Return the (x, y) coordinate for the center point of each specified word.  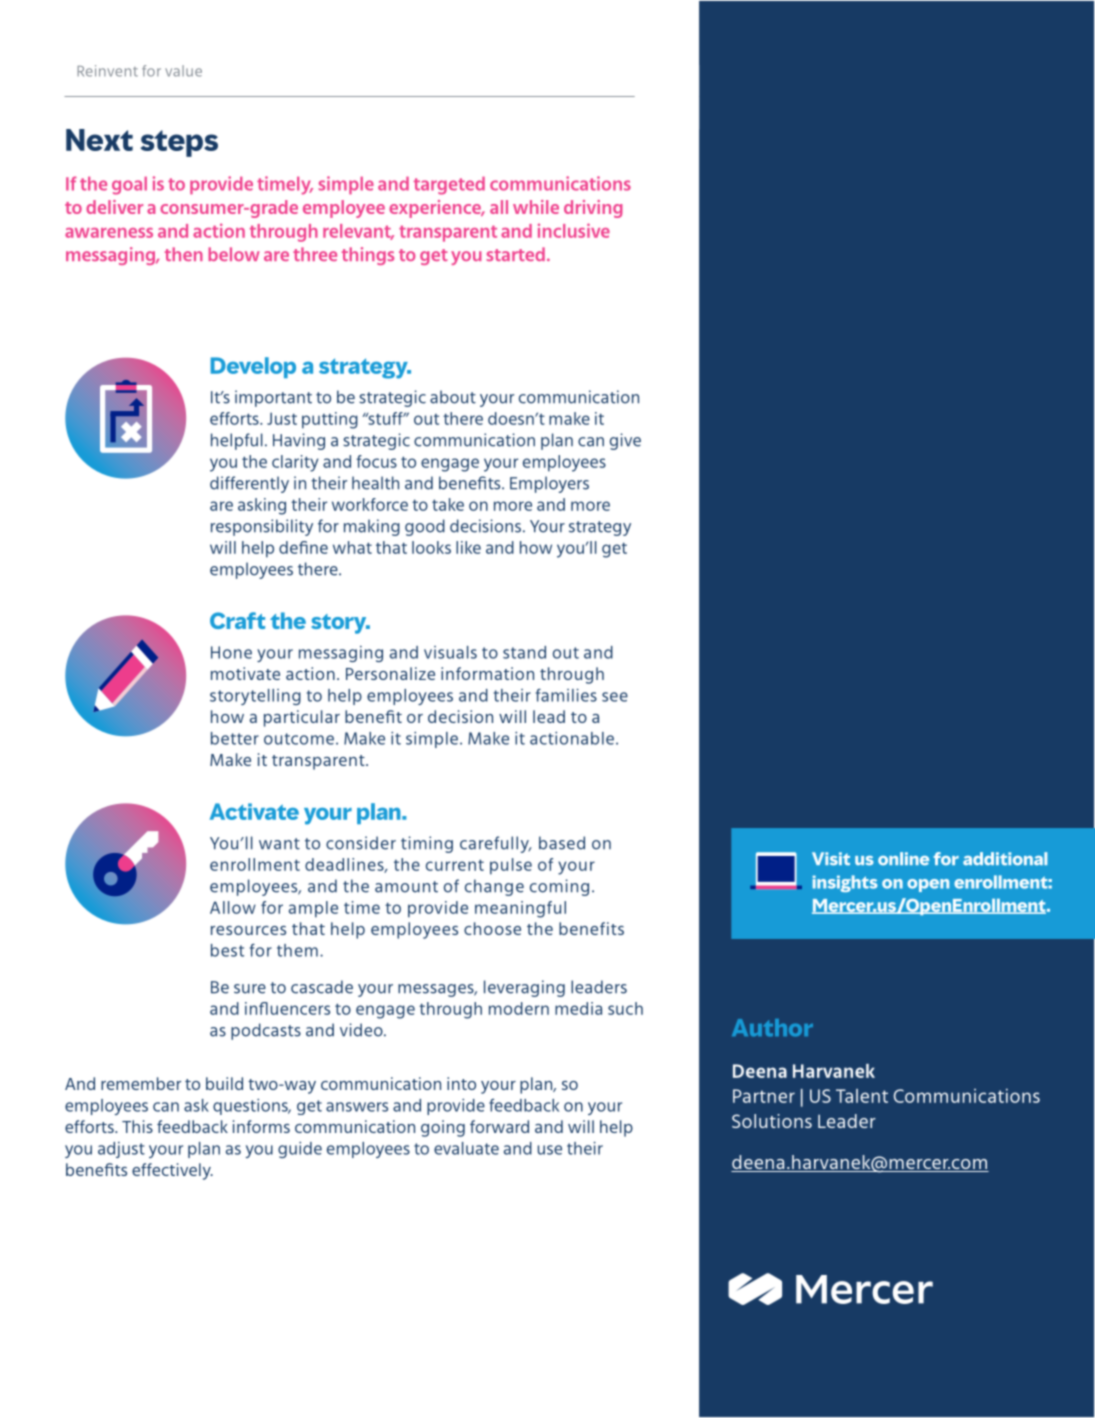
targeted (449, 186)
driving (593, 209)
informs (261, 1126)
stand (524, 652)
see (615, 697)
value (183, 71)
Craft (237, 620)
